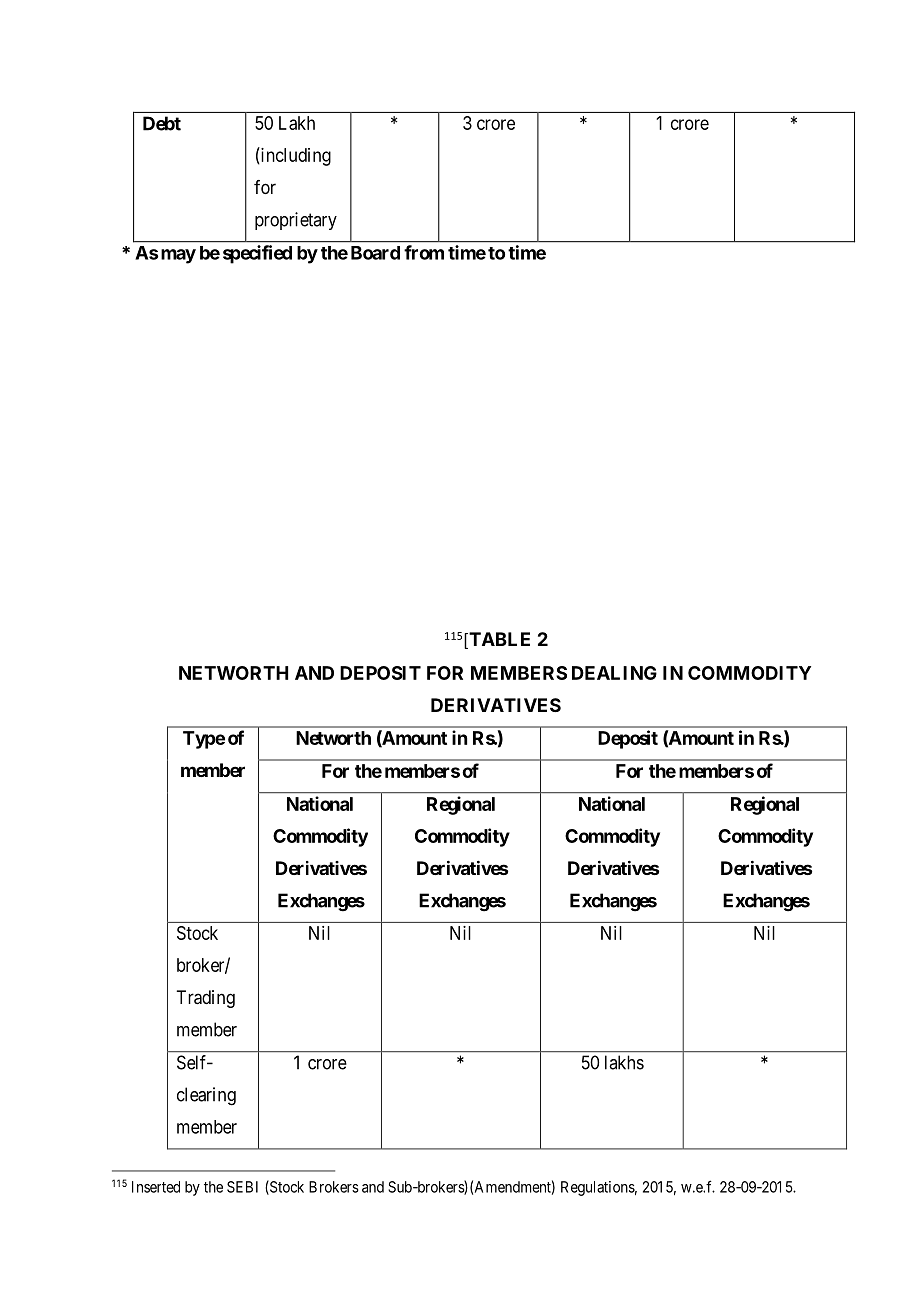 This screenshot has width=924, height=1308. Describe the element at coordinates (257, 254) in the screenshot. I see `specified` at that location.
